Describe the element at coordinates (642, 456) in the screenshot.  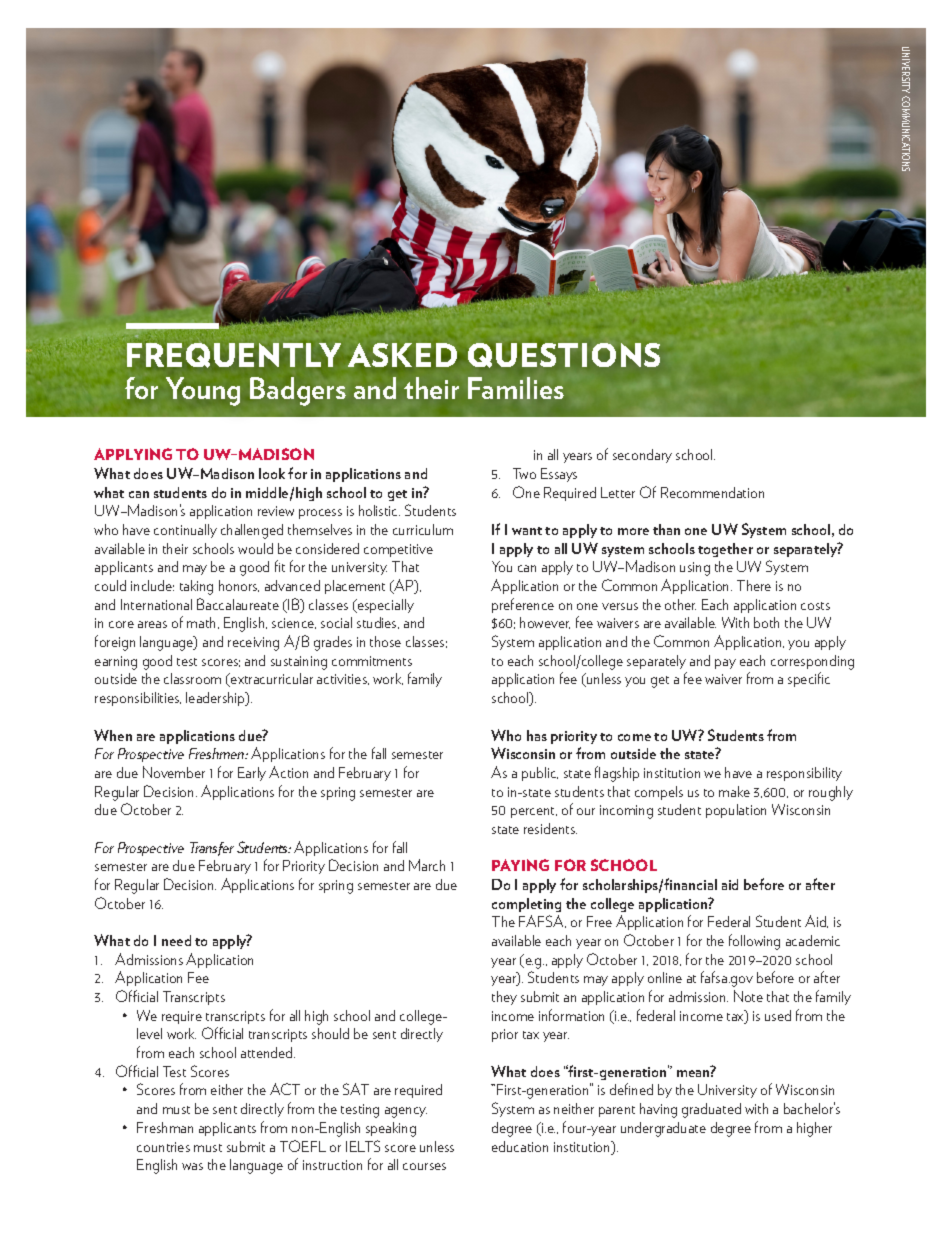
I see `secondary` at that location.
